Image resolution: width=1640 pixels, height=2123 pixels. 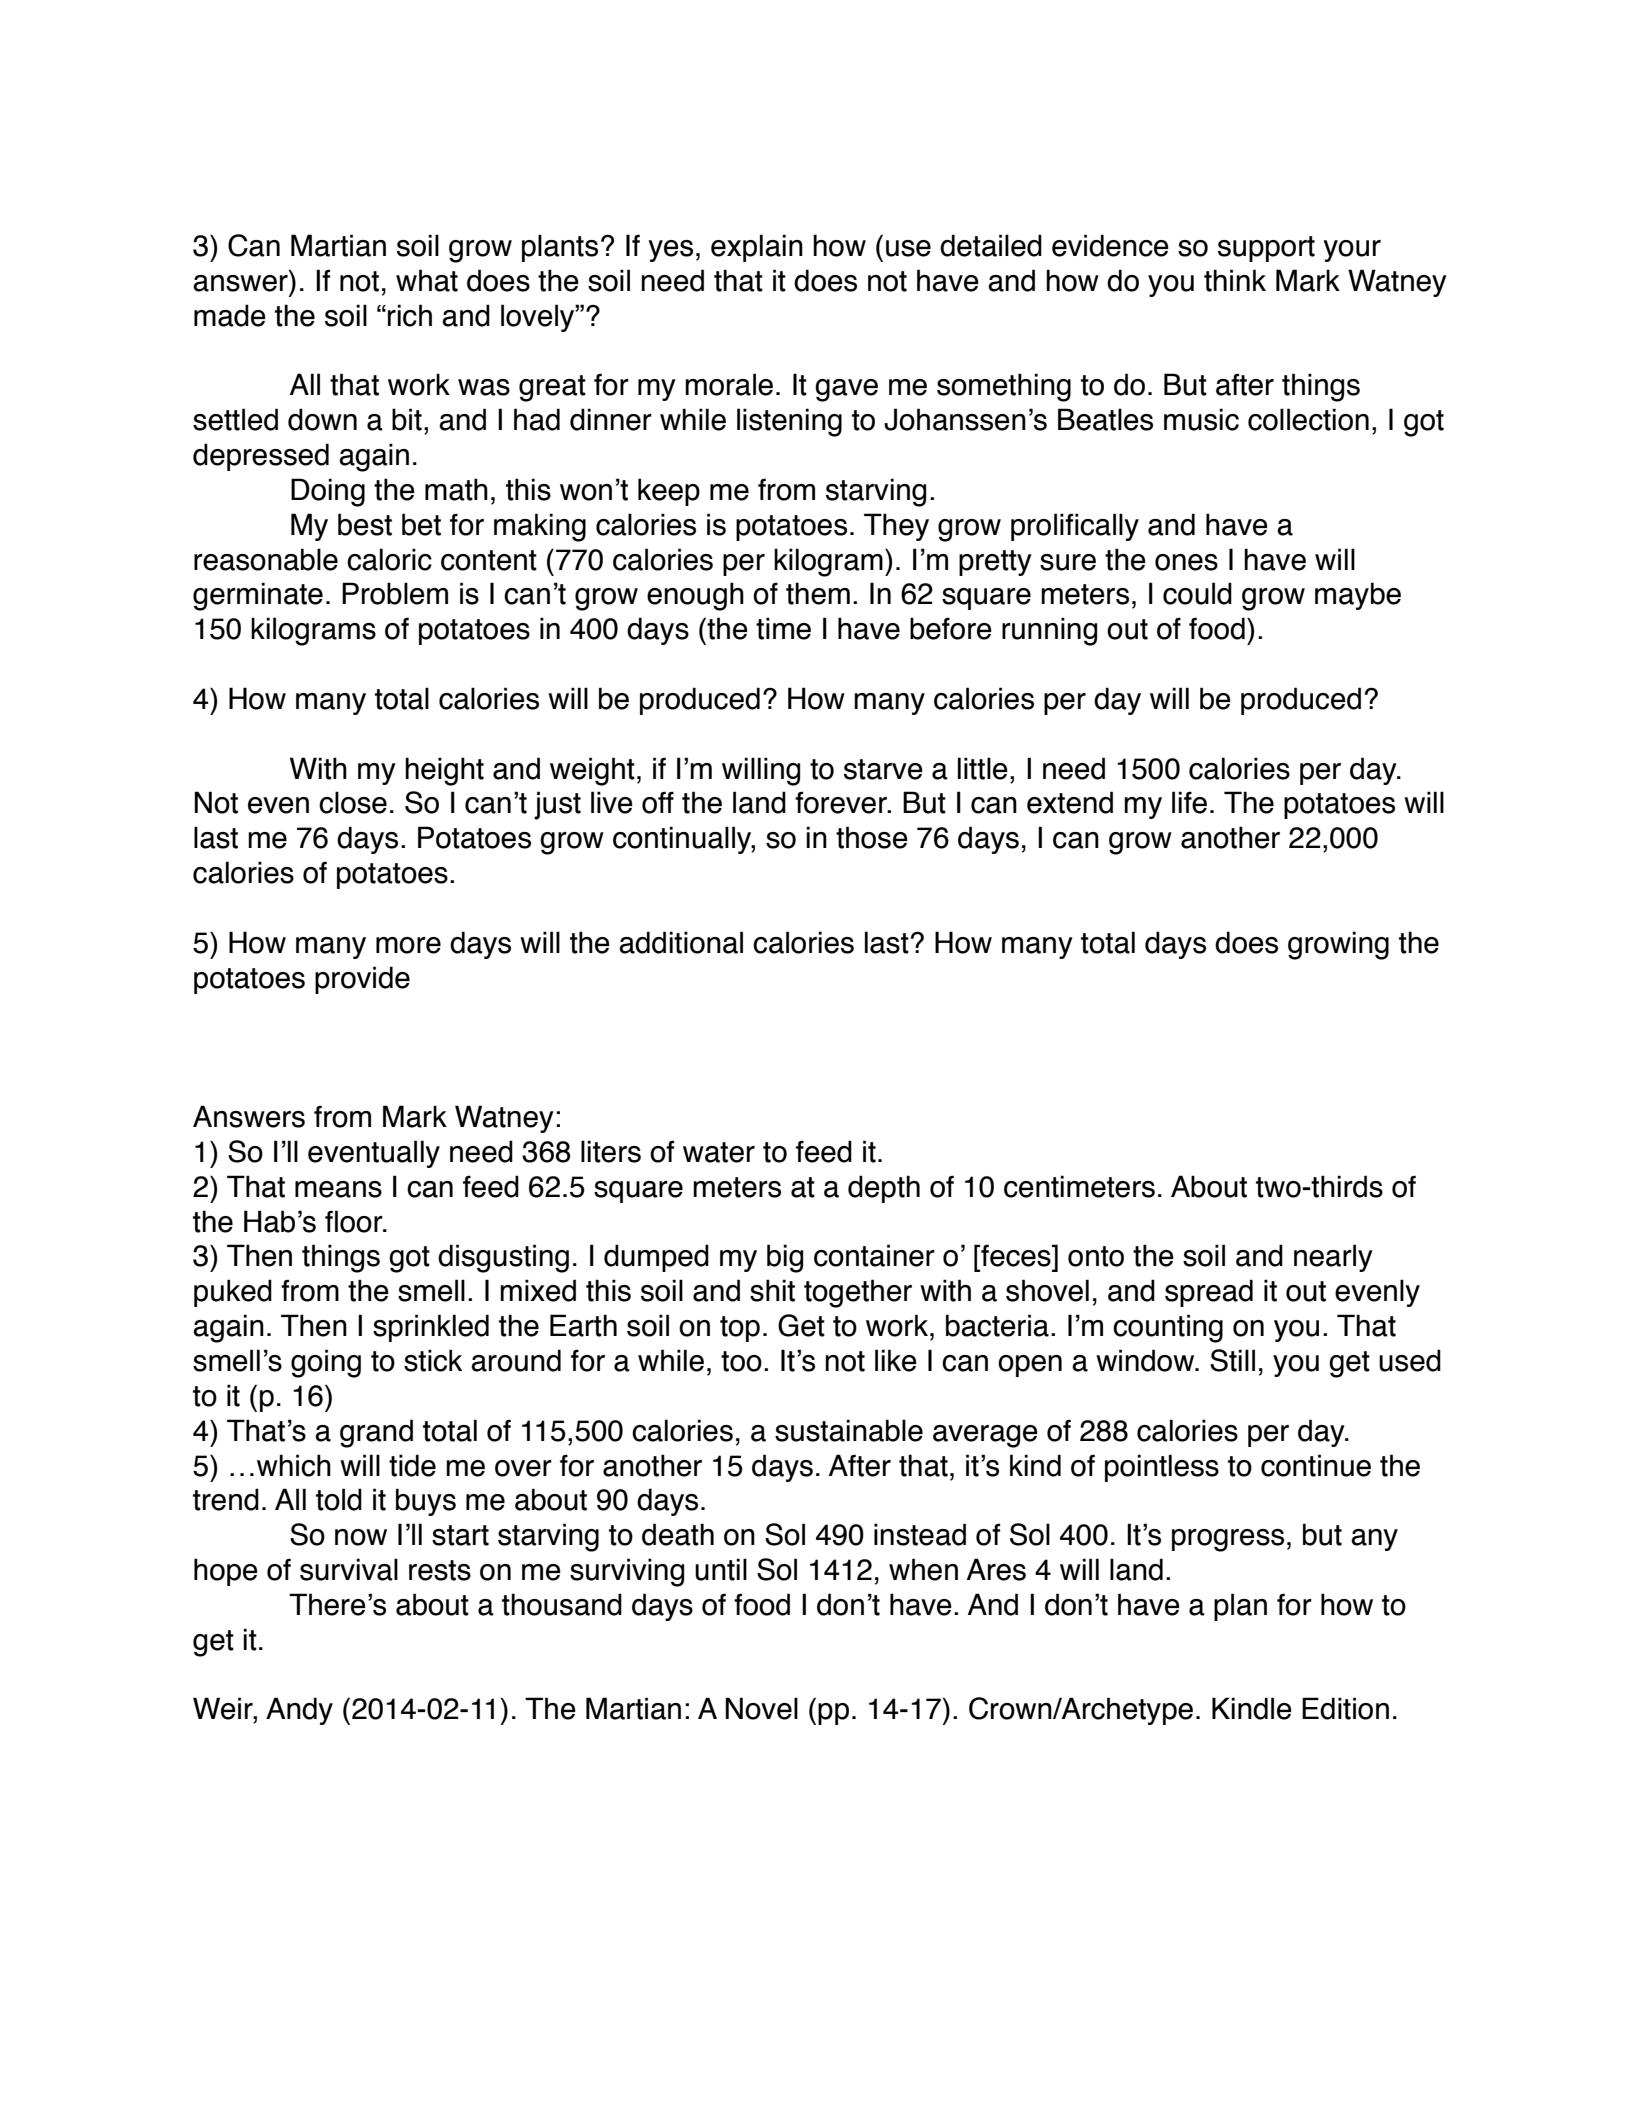 What do you see at coordinates (1197, 593) in the screenshot?
I see `could` at bounding box center [1197, 593].
